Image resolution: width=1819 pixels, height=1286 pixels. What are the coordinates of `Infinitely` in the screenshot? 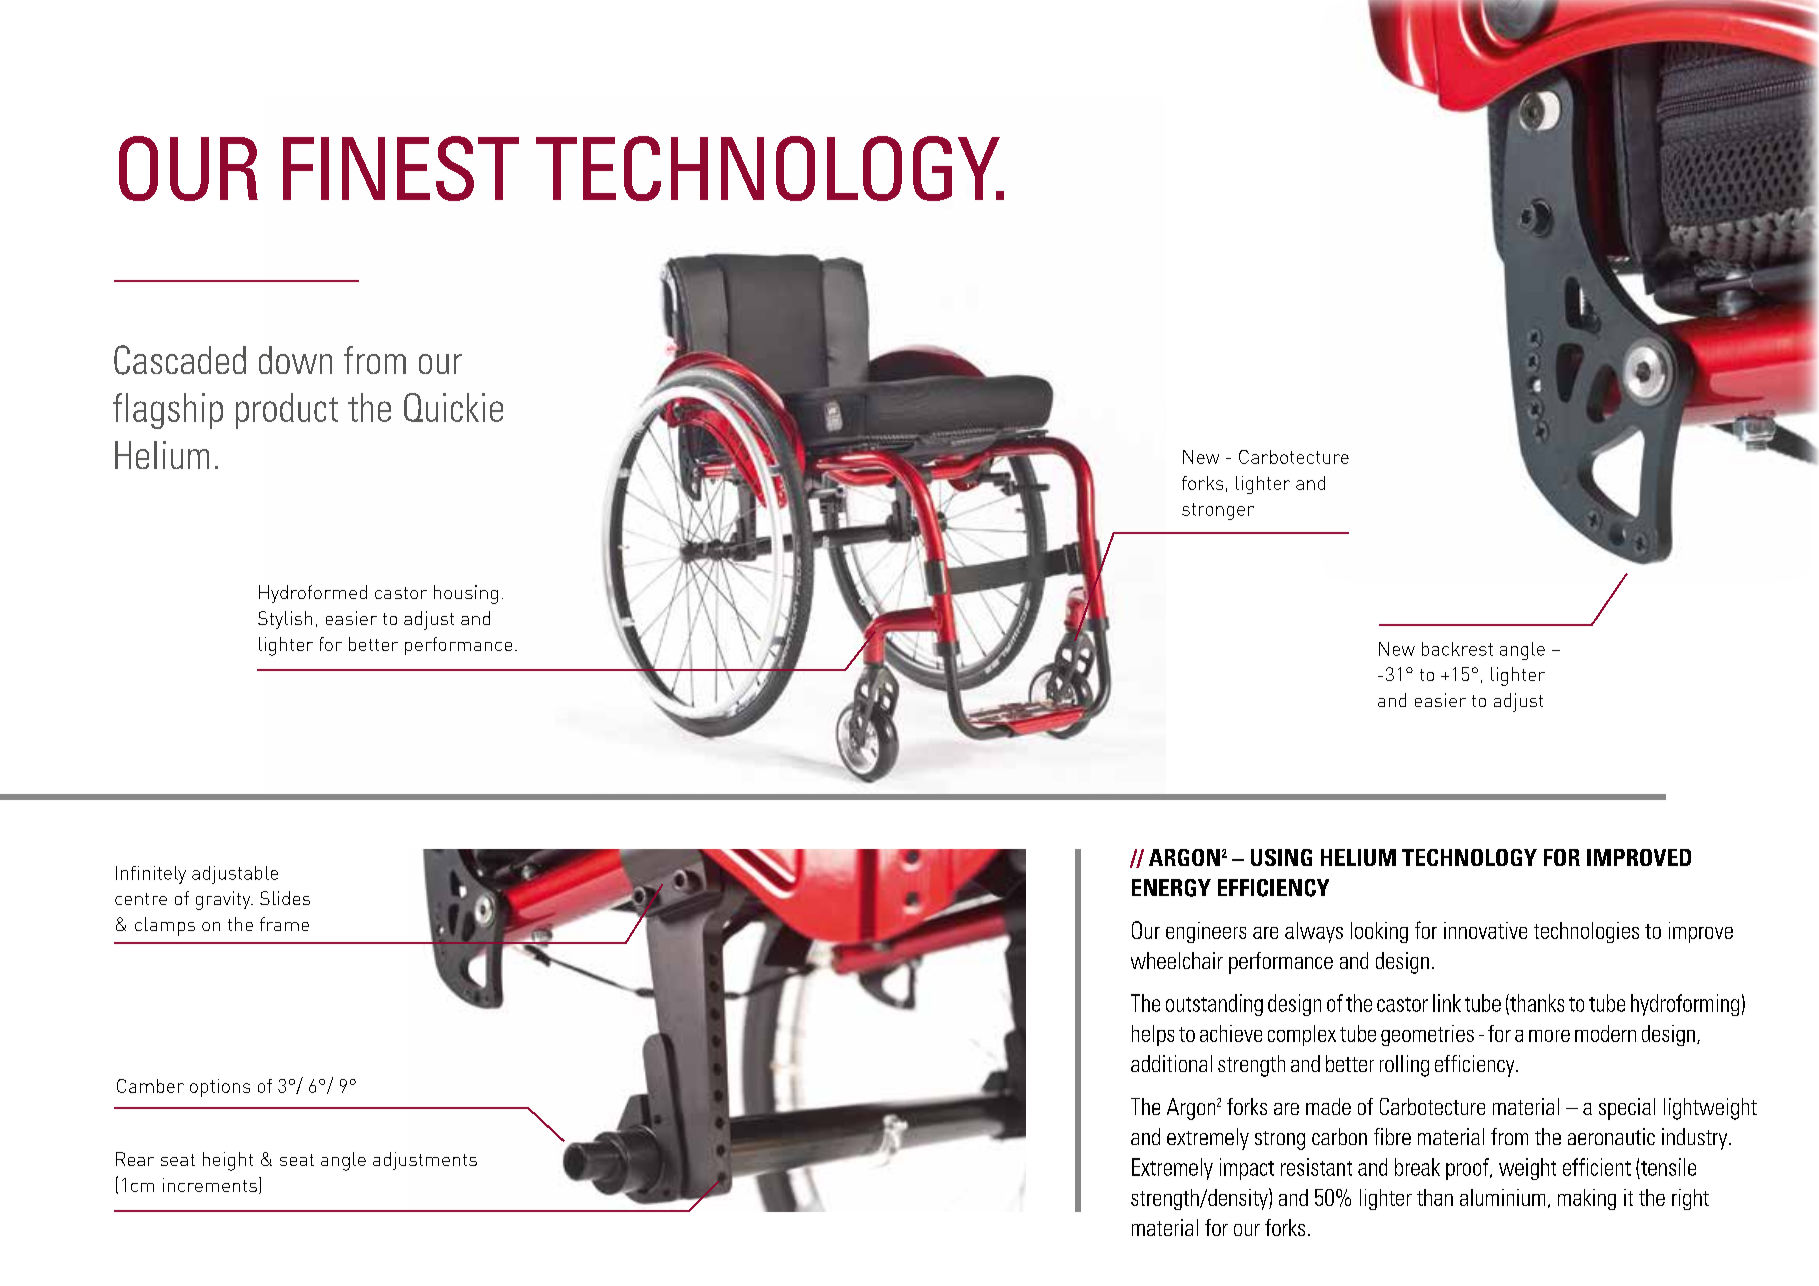 It's located at (151, 875).
